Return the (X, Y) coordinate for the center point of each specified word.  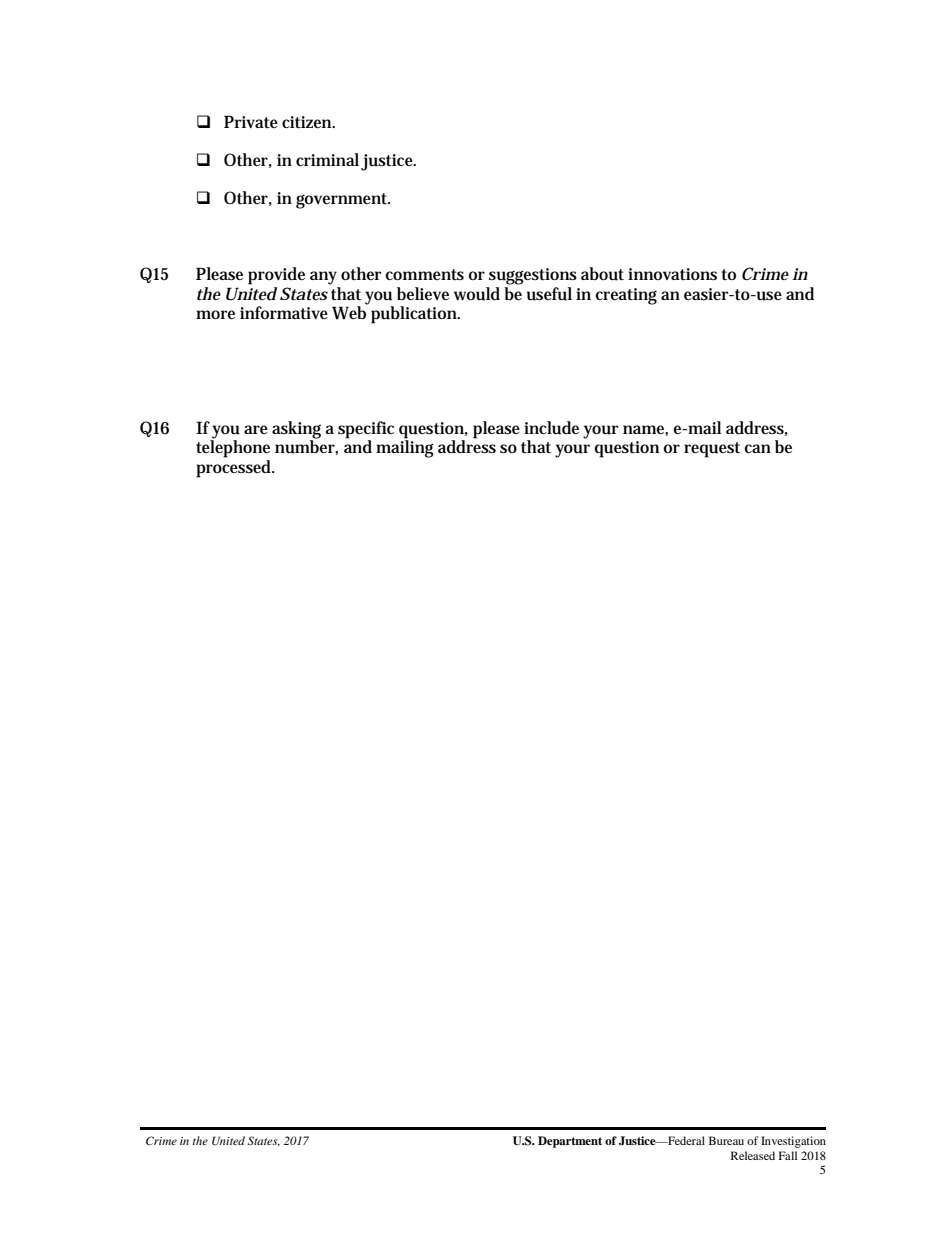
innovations (672, 274)
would (477, 294)
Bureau (726, 1140)
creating (626, 296)
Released (753, 1155)
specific (366, 430)
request (712, 450)
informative (284, 312)
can (758, 448)
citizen (308, 122)
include (551, 428)
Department (570, 1142)
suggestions (533, 276)
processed (234, 467)
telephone (233, 448)
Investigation (793, 1142)
